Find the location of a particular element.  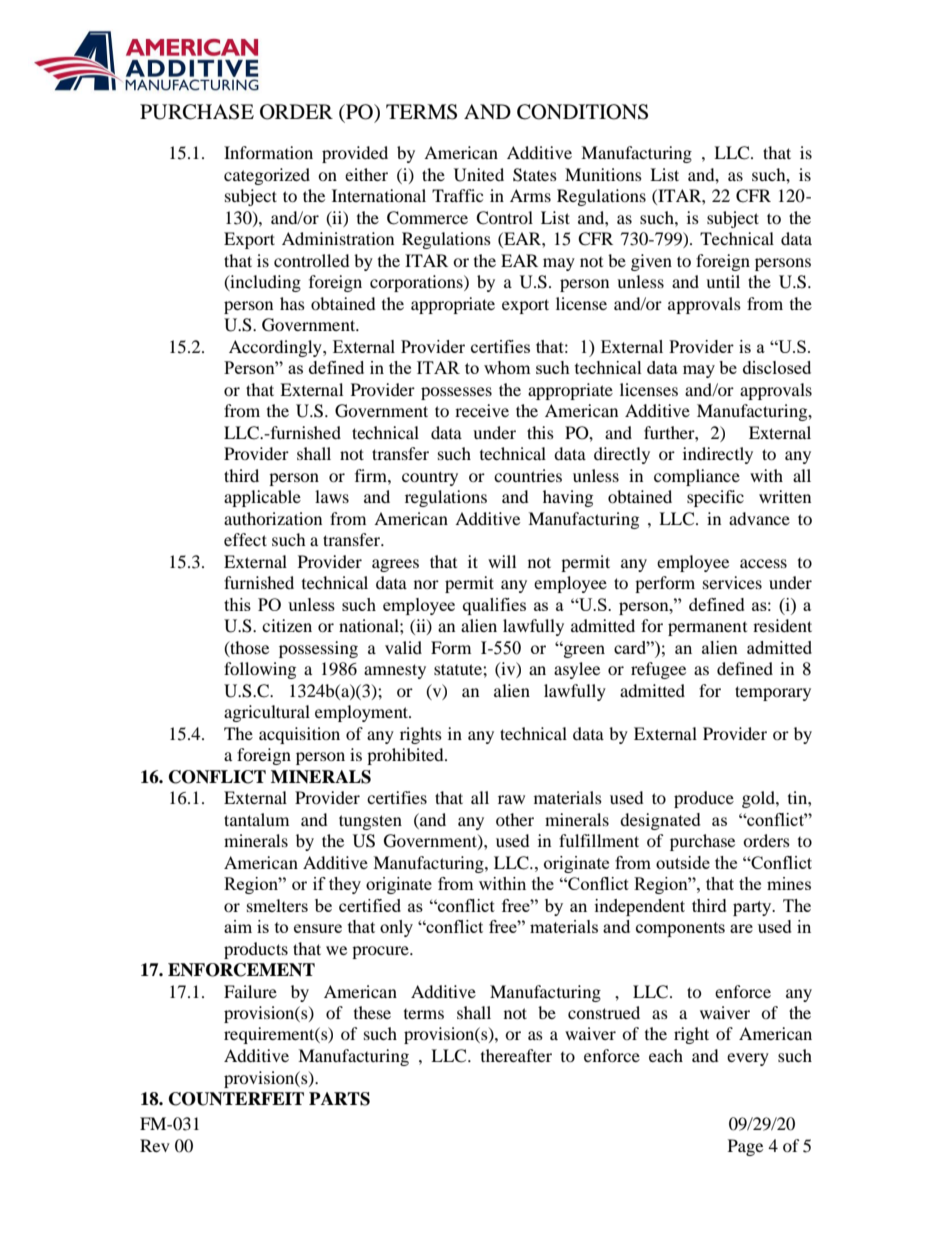

Page is located at coordinates (745, 1147).
